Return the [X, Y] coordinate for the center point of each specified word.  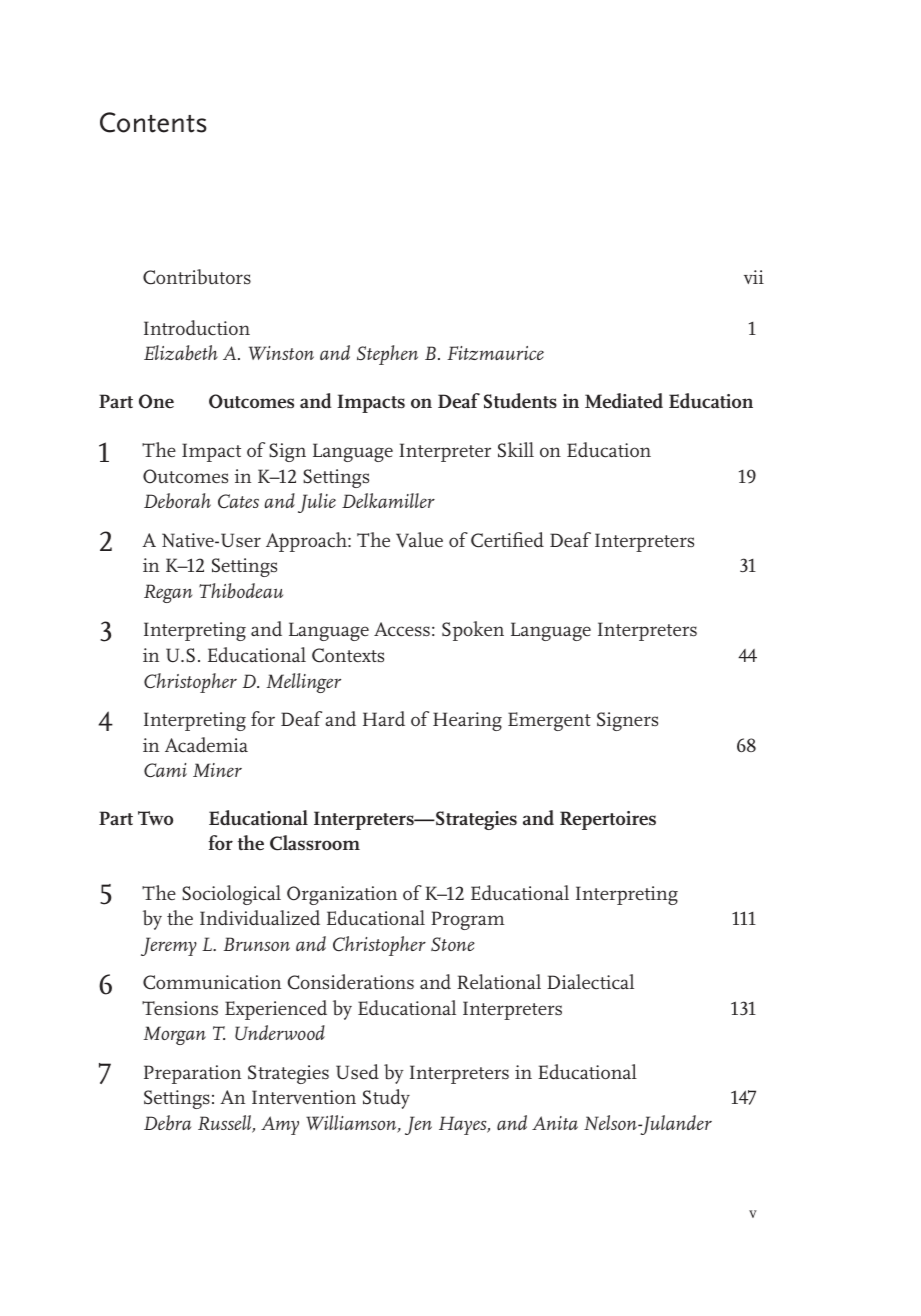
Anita [555, 1123]
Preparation [192, 1074]
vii [754, 277]
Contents [153, 122]
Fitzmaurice [495, 353]
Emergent [549, 721]
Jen [418, 1125]
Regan [168, 593]
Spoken [473, 631]
